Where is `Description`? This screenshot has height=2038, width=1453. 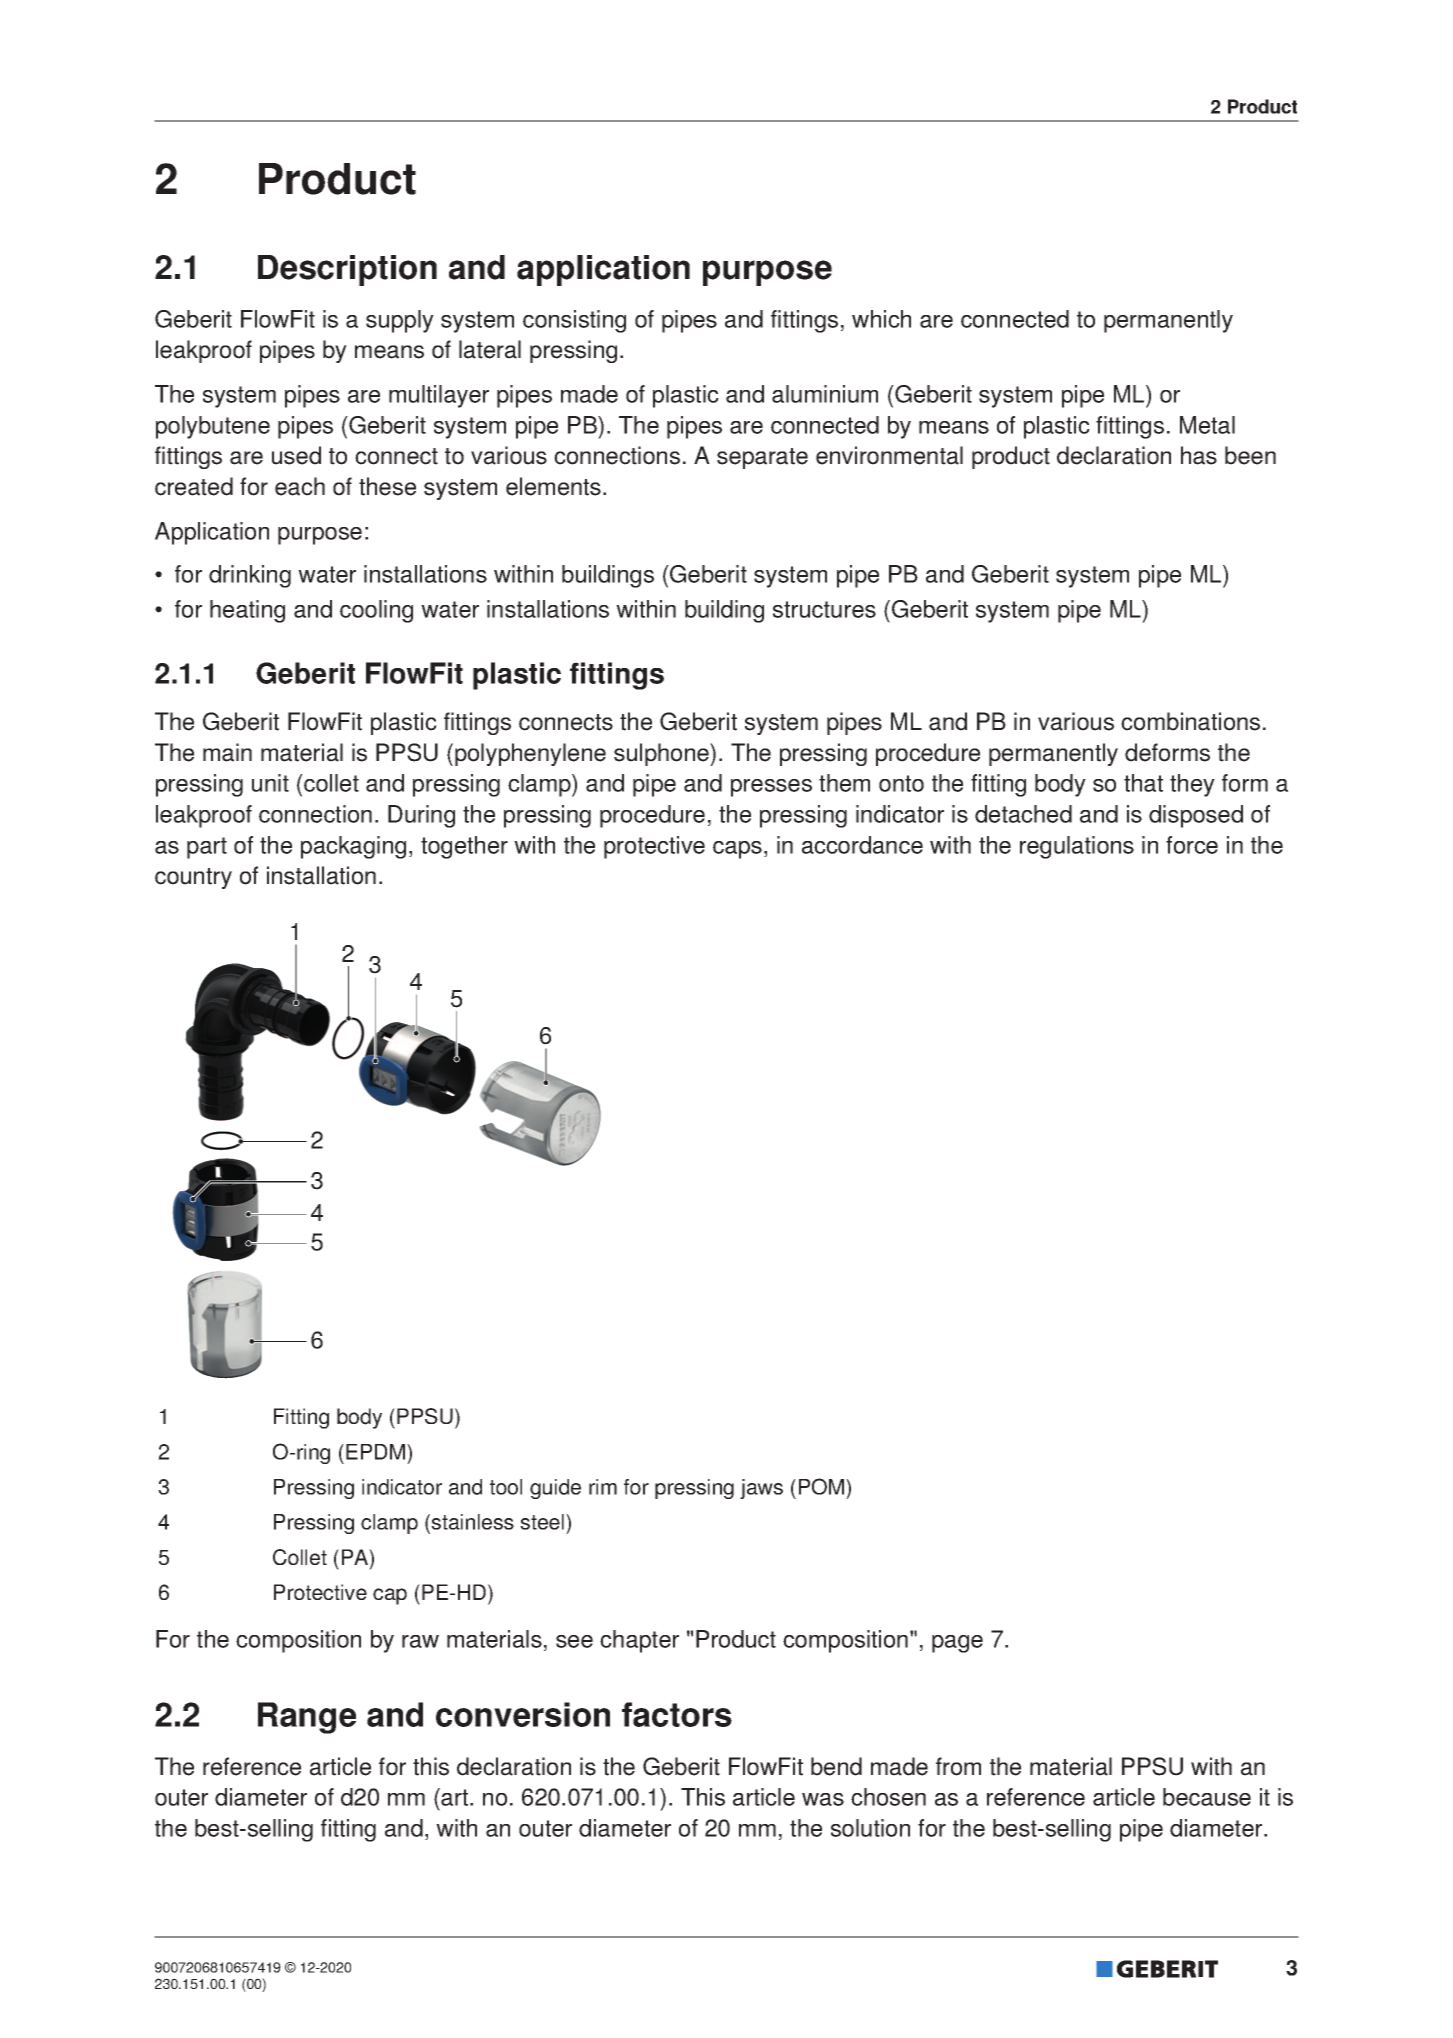
Description is located at coordinates (347, 270).
